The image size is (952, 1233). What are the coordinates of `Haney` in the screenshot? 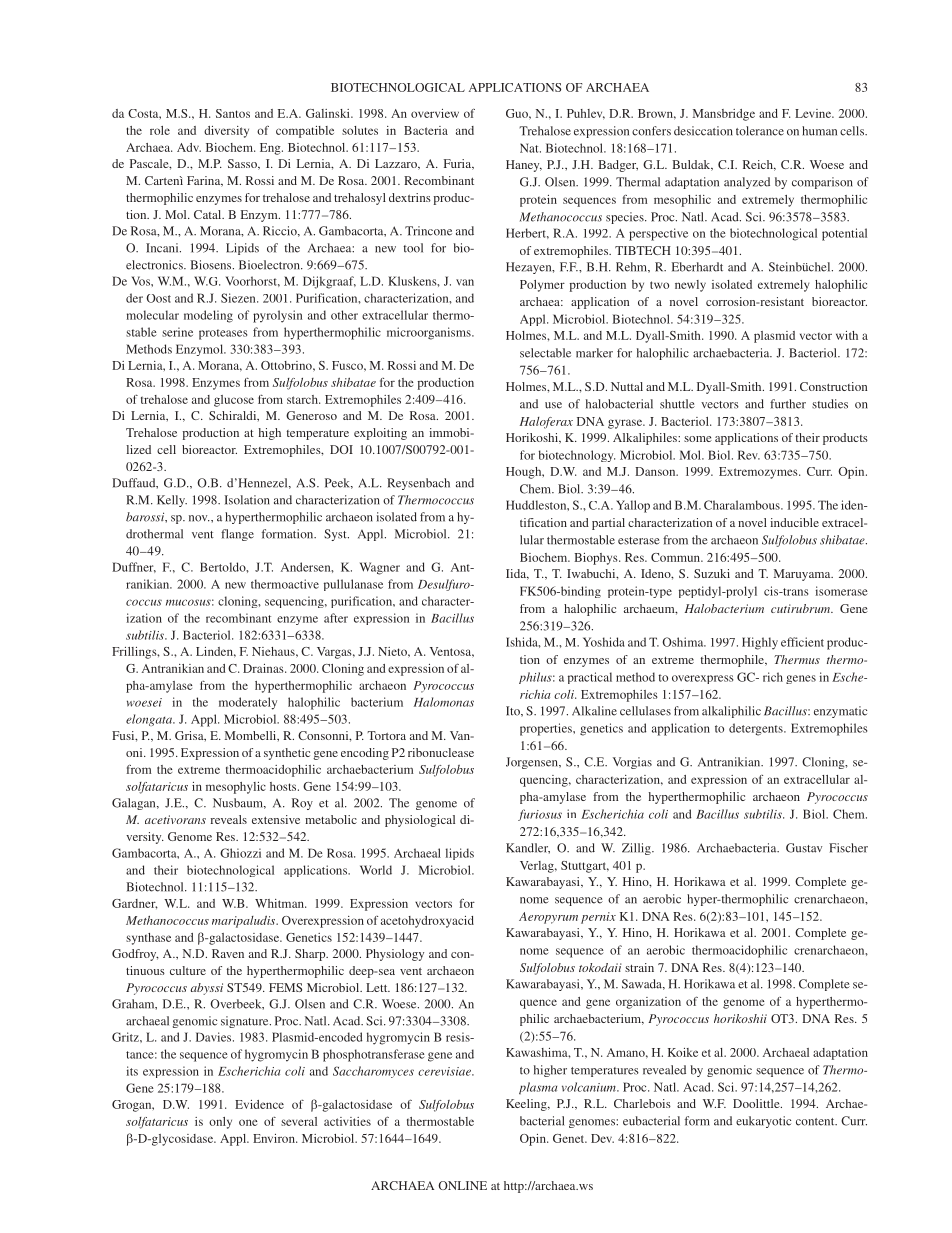 It's located at (524, 166).
